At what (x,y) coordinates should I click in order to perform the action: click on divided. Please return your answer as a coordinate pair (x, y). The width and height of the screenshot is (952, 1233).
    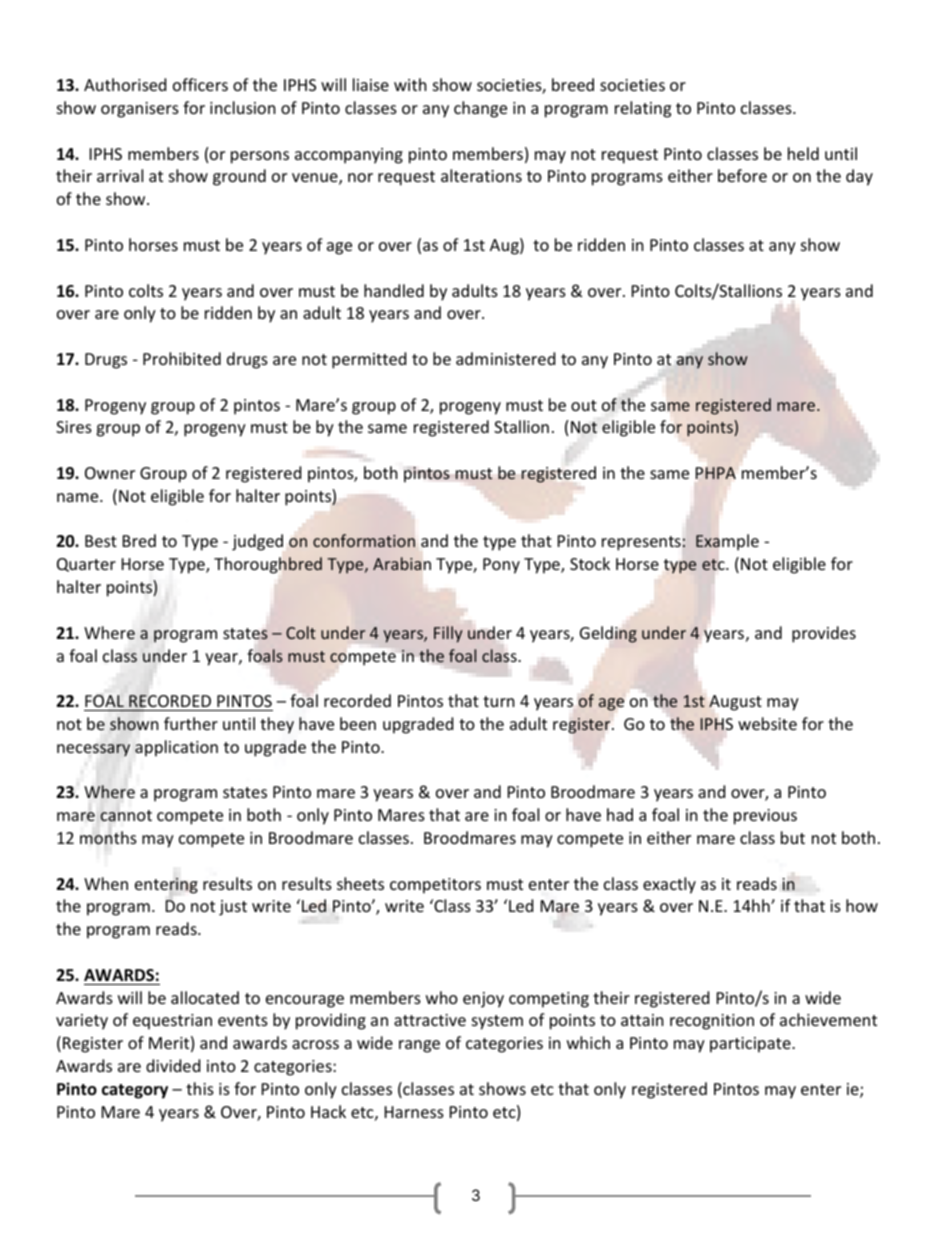
    Looking at the image, I should click on (173, 1065).
